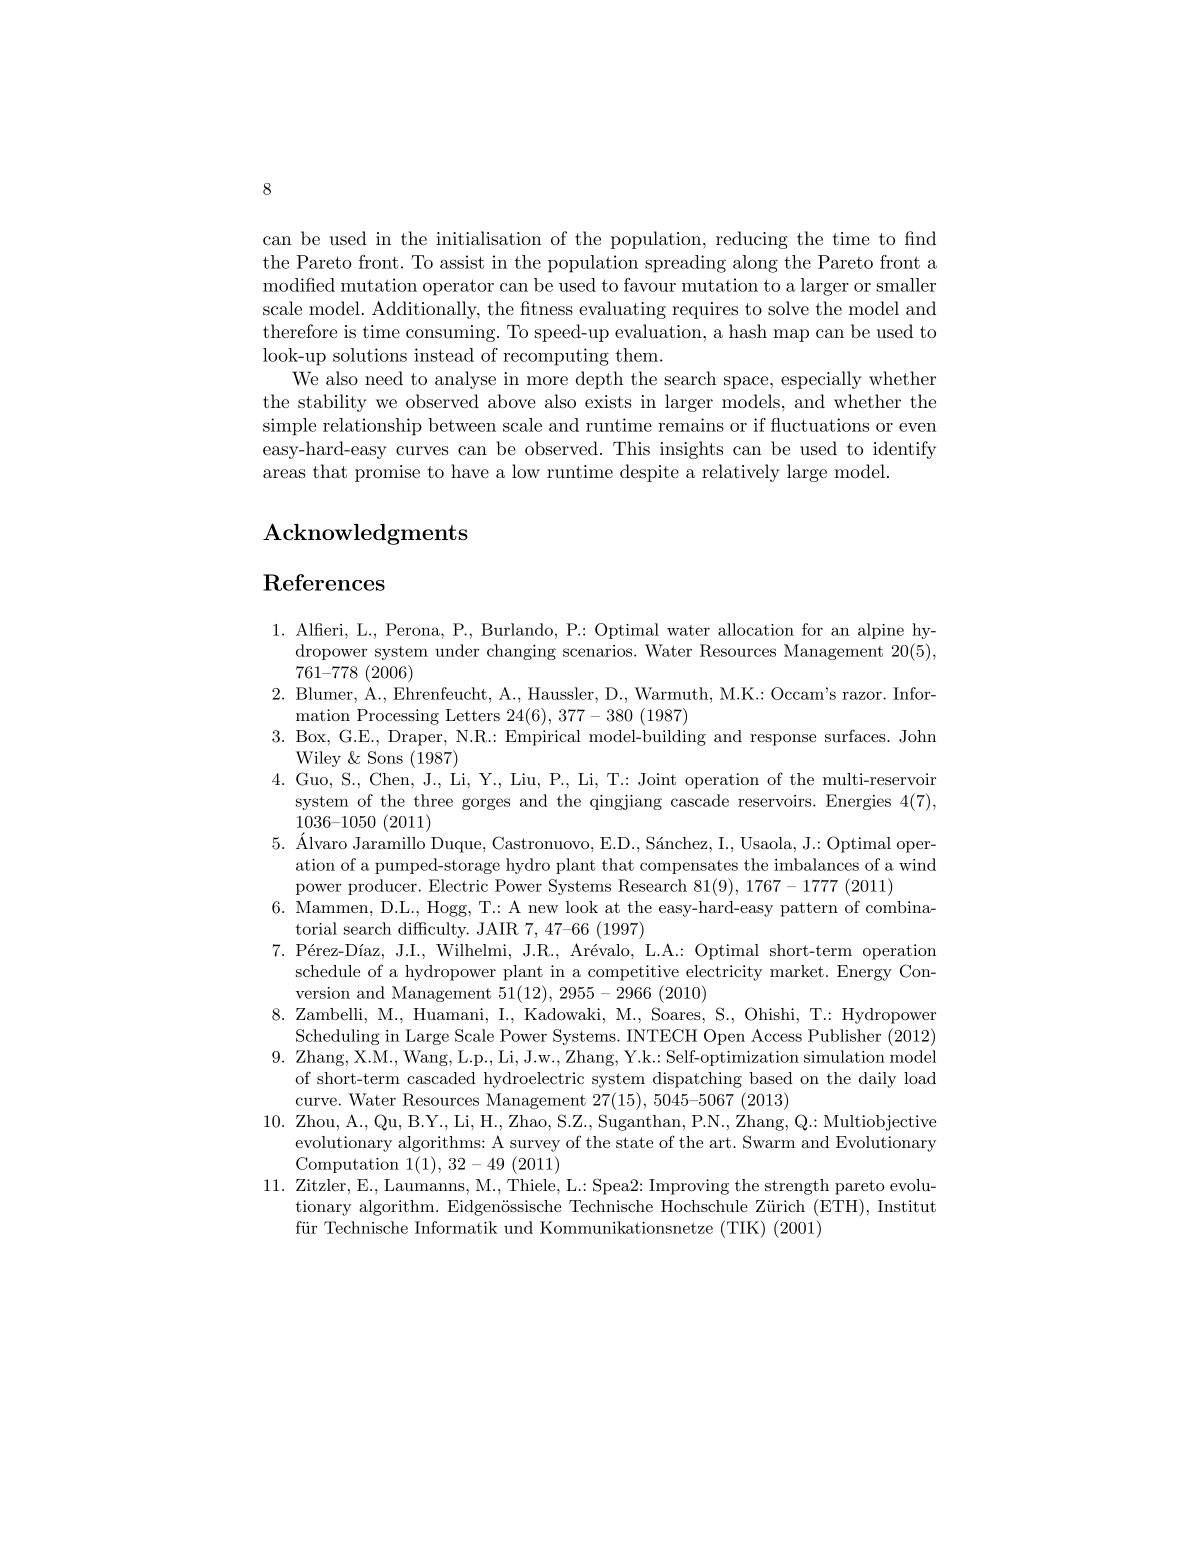 This screenshot has width=1193, height=1544. Describe the element at coordinates (650, 285) in the screenshot. I see `favour` at that location.
